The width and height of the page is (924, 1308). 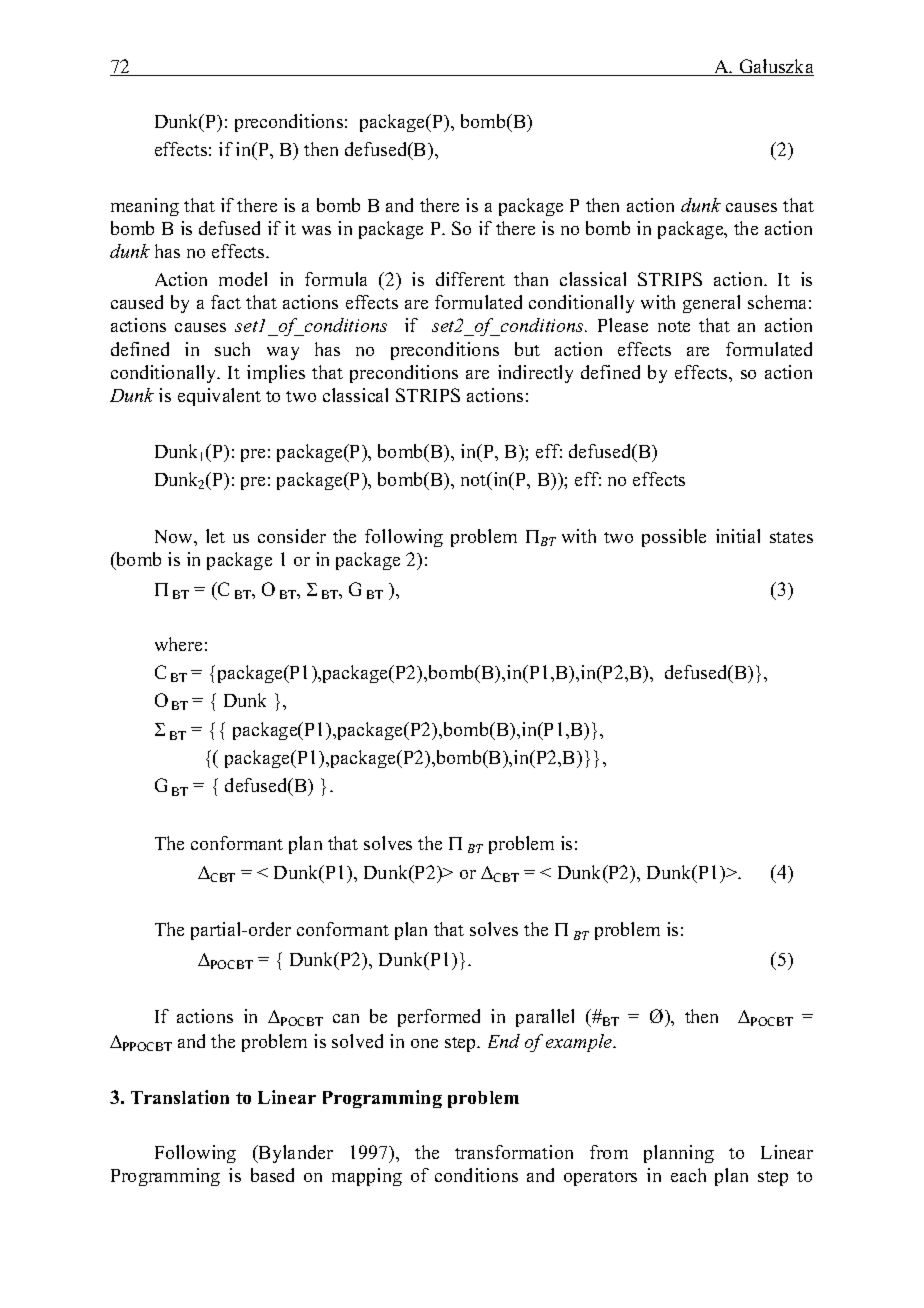 What do you see at coordinates (243, 279) in the page?
I see `model` at bounding box center [243, 279].
